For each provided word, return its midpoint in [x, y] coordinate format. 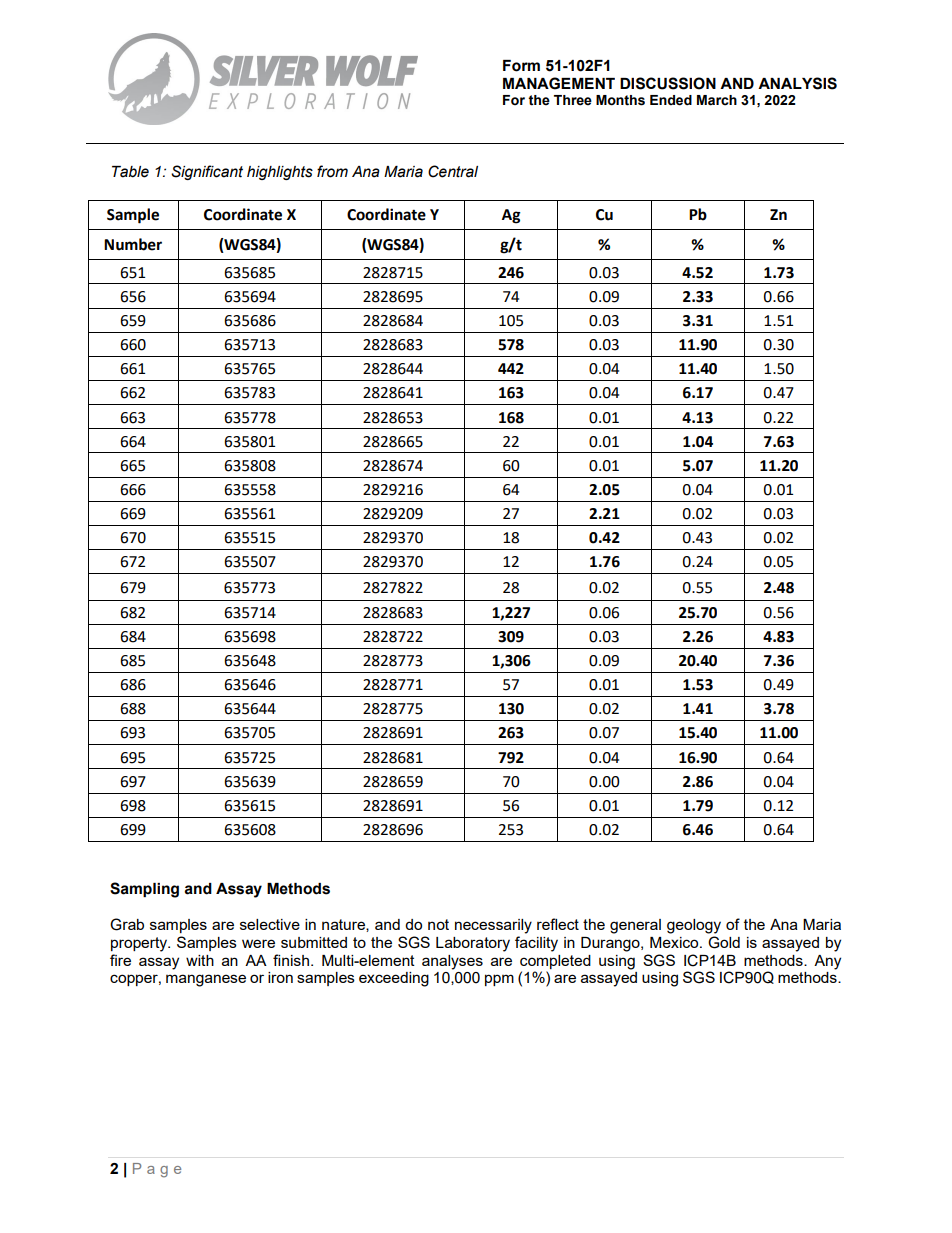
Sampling [144, 890]
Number [133, 244]
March [717, 100]
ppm [499, 980]
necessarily [493, 926]
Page [157, 1170]
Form [521, 66]
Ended [671, 100]
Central [453, 171]
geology [694, 926]
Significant [207, 172]
